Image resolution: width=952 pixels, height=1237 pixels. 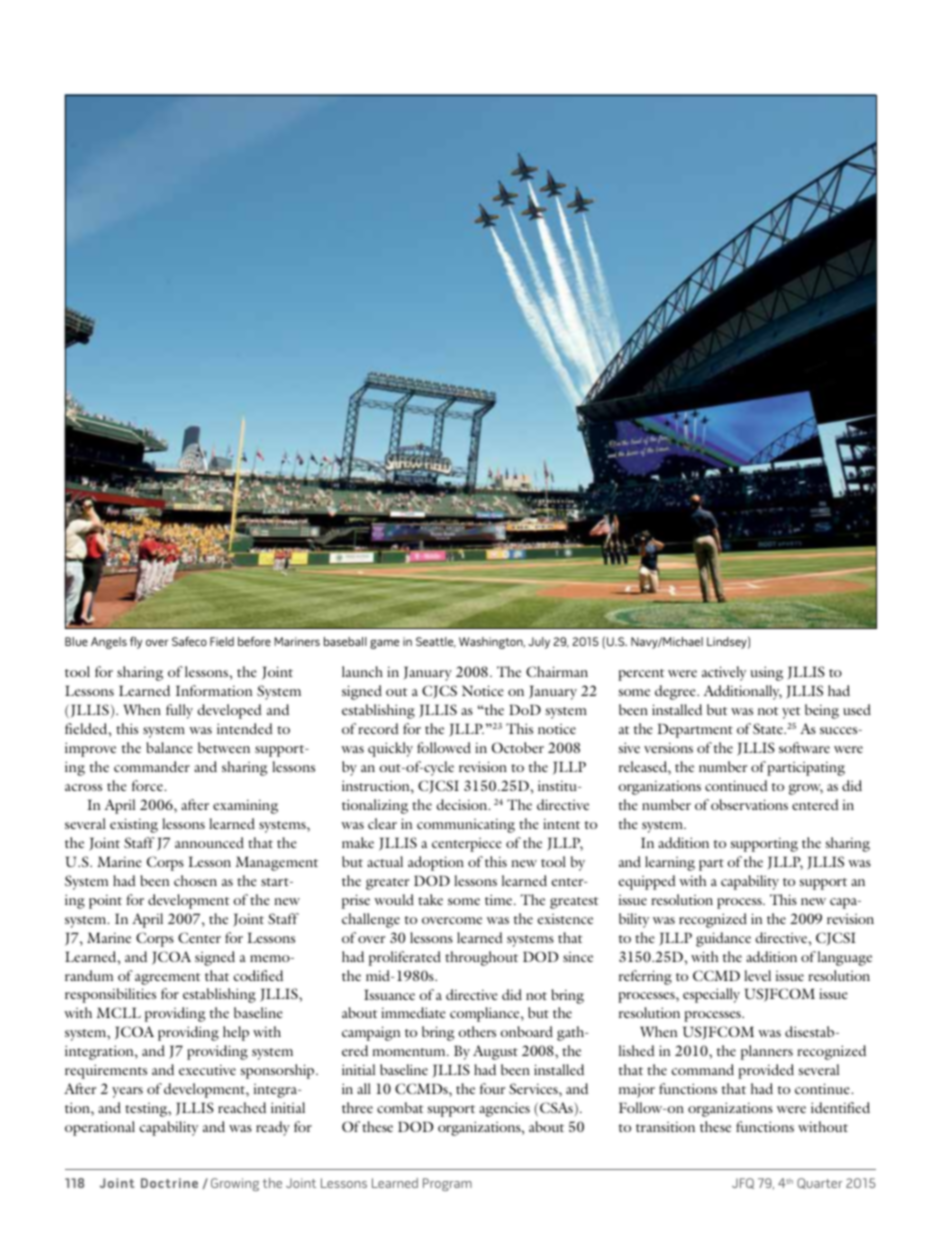 What do you see at coordinates (492, 643) in the screenshot?
I see `Washington` at bounding box center [492, 643].
